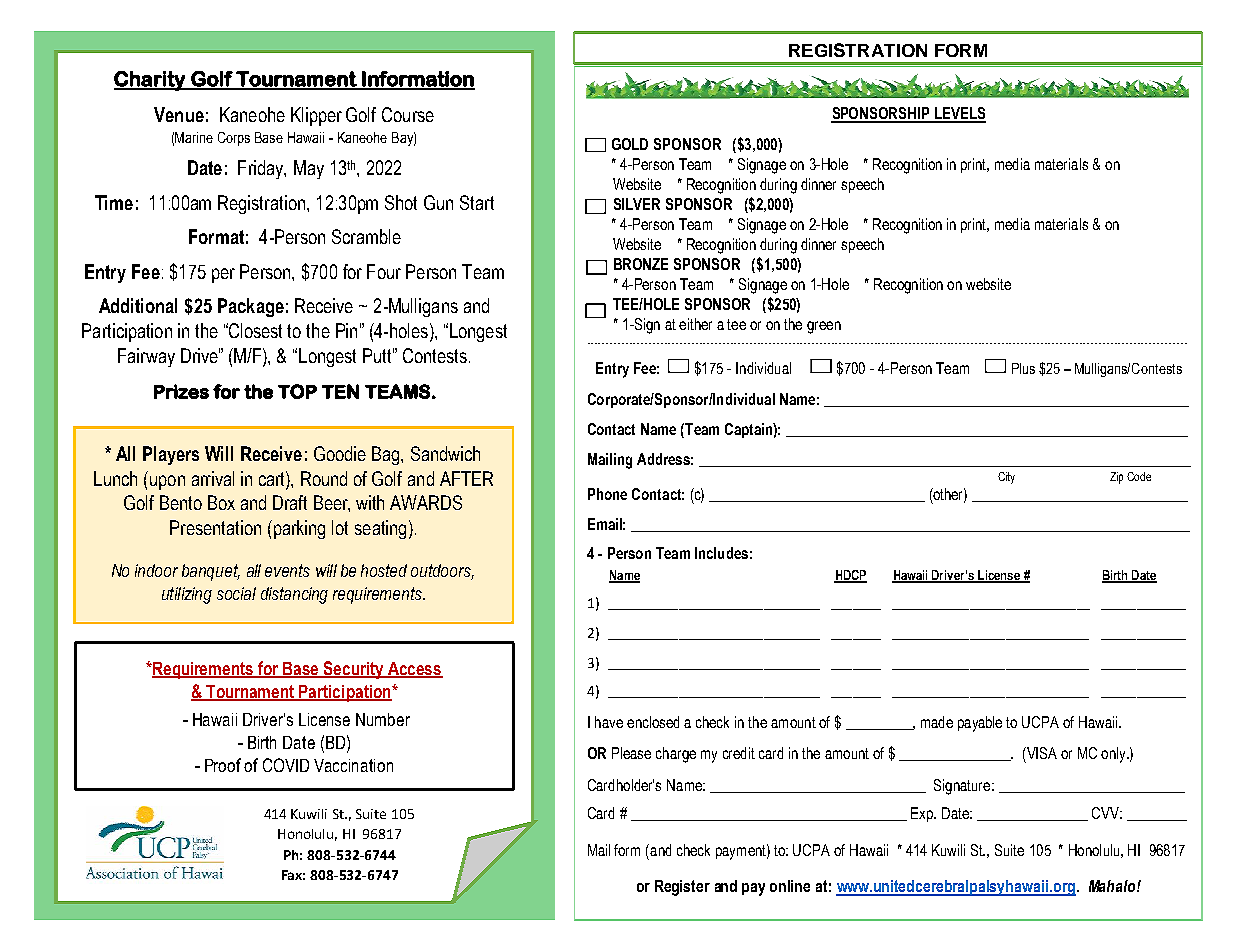  Describe the element at coordinates (251, 307) in the screenshot. I see `Package` at that location.
